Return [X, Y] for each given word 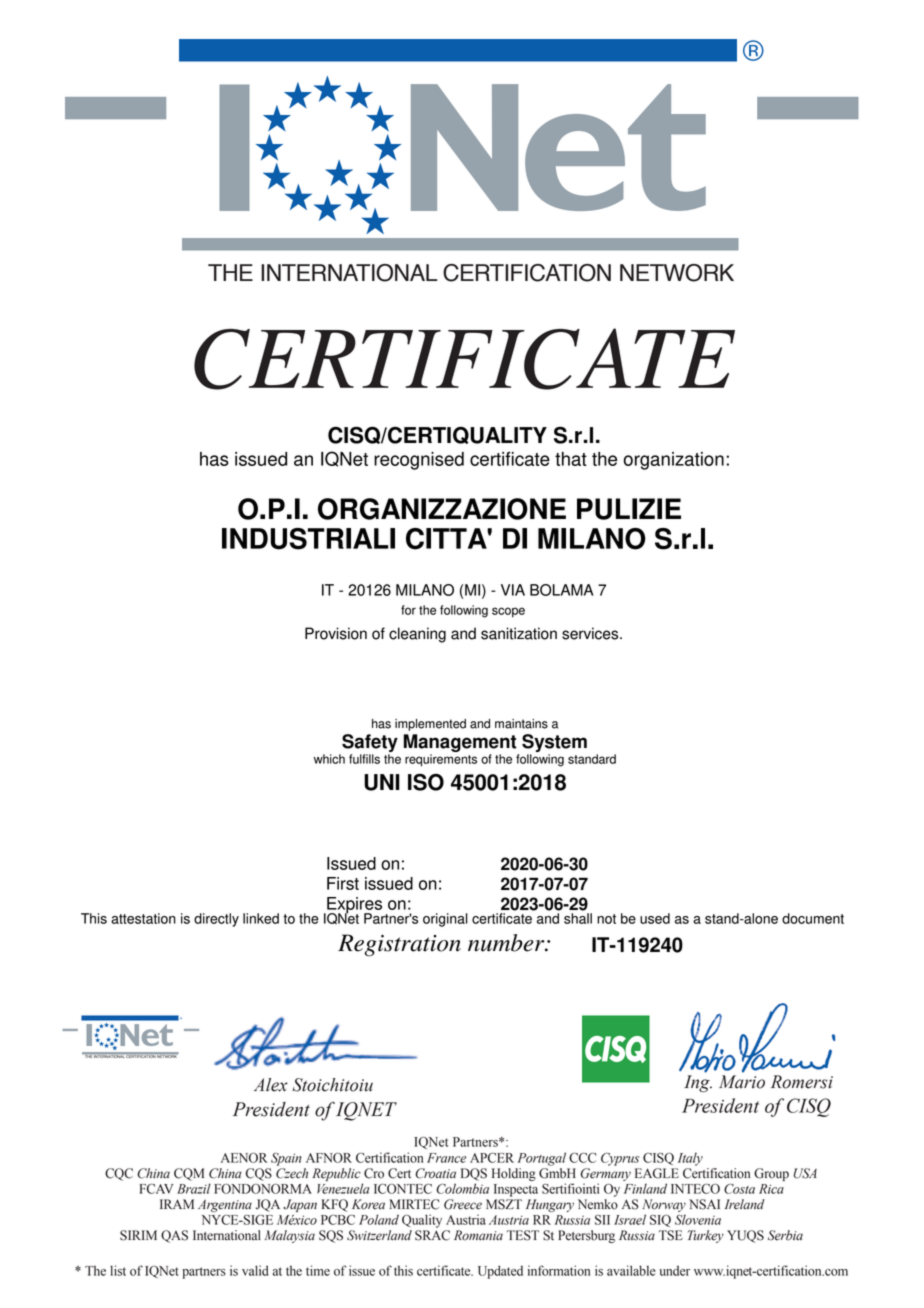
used [655, 918]
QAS [174, 1236]
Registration [399, 945]
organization [673, 461]
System [554, 744]
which [329, 759]
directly [216, 920]
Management [461, 744]
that [571, 459]
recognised [419, 461]
